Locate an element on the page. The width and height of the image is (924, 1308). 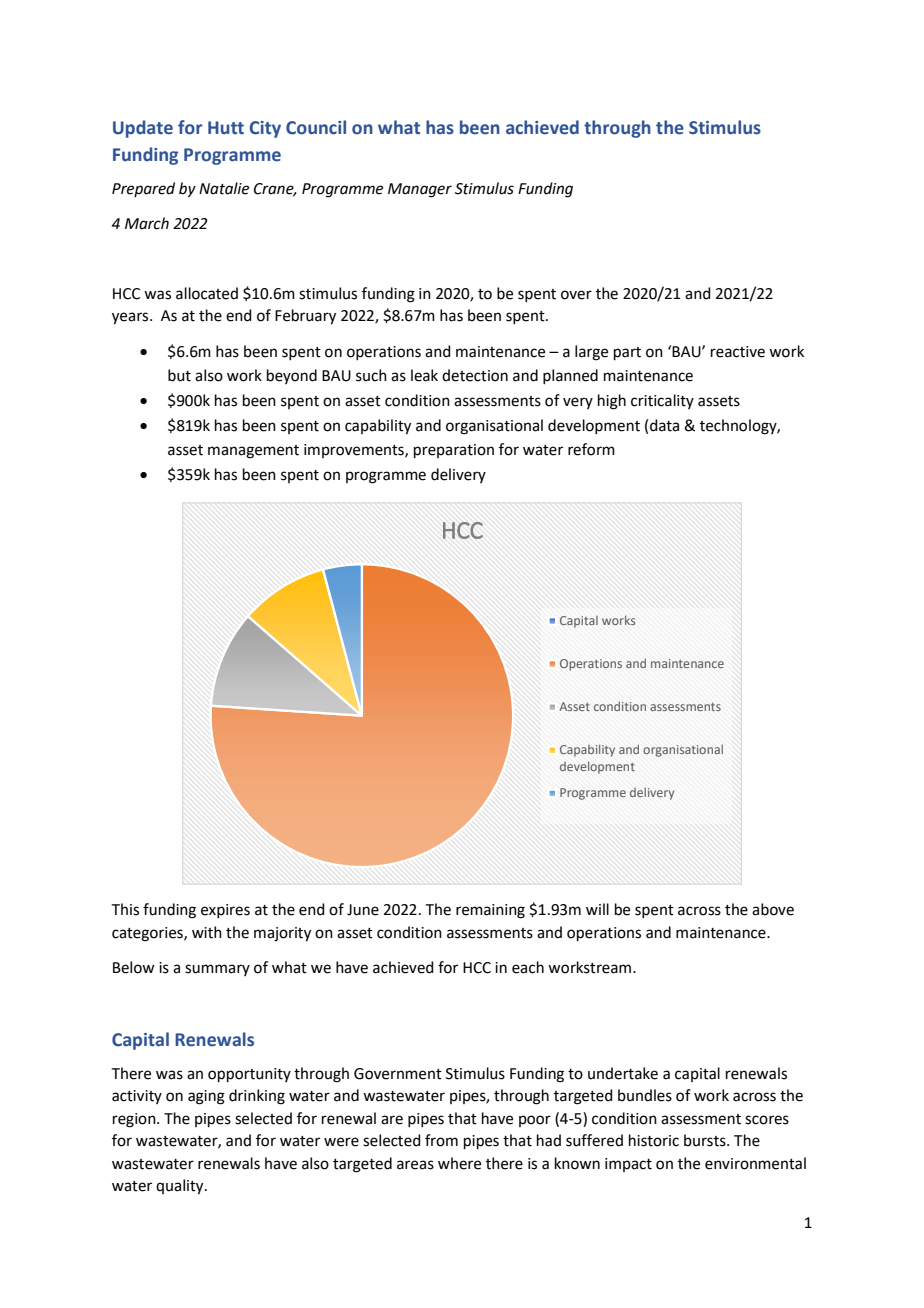
management is located at coordinates (253, 452).
